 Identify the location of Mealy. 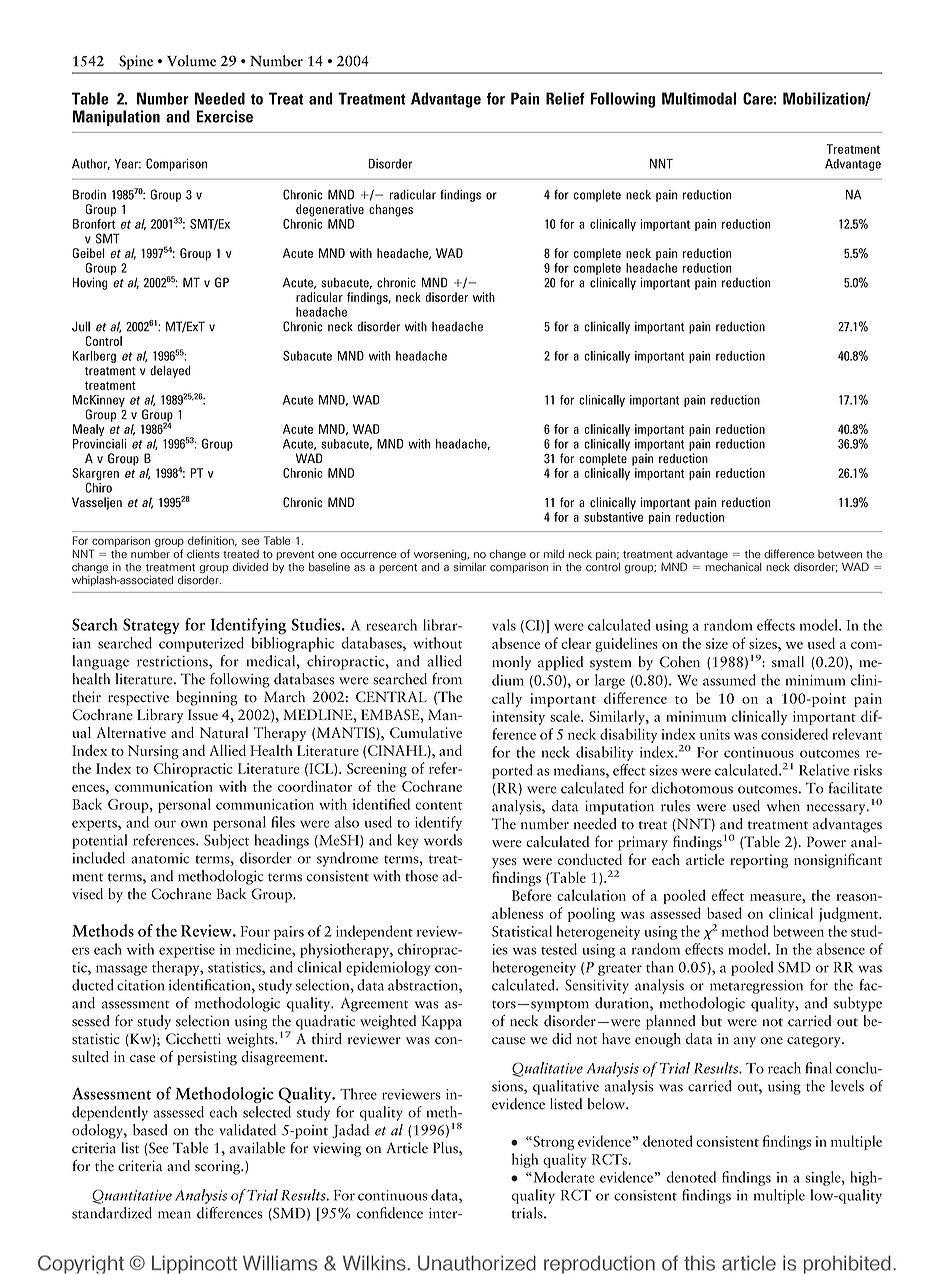
(88, 430).
